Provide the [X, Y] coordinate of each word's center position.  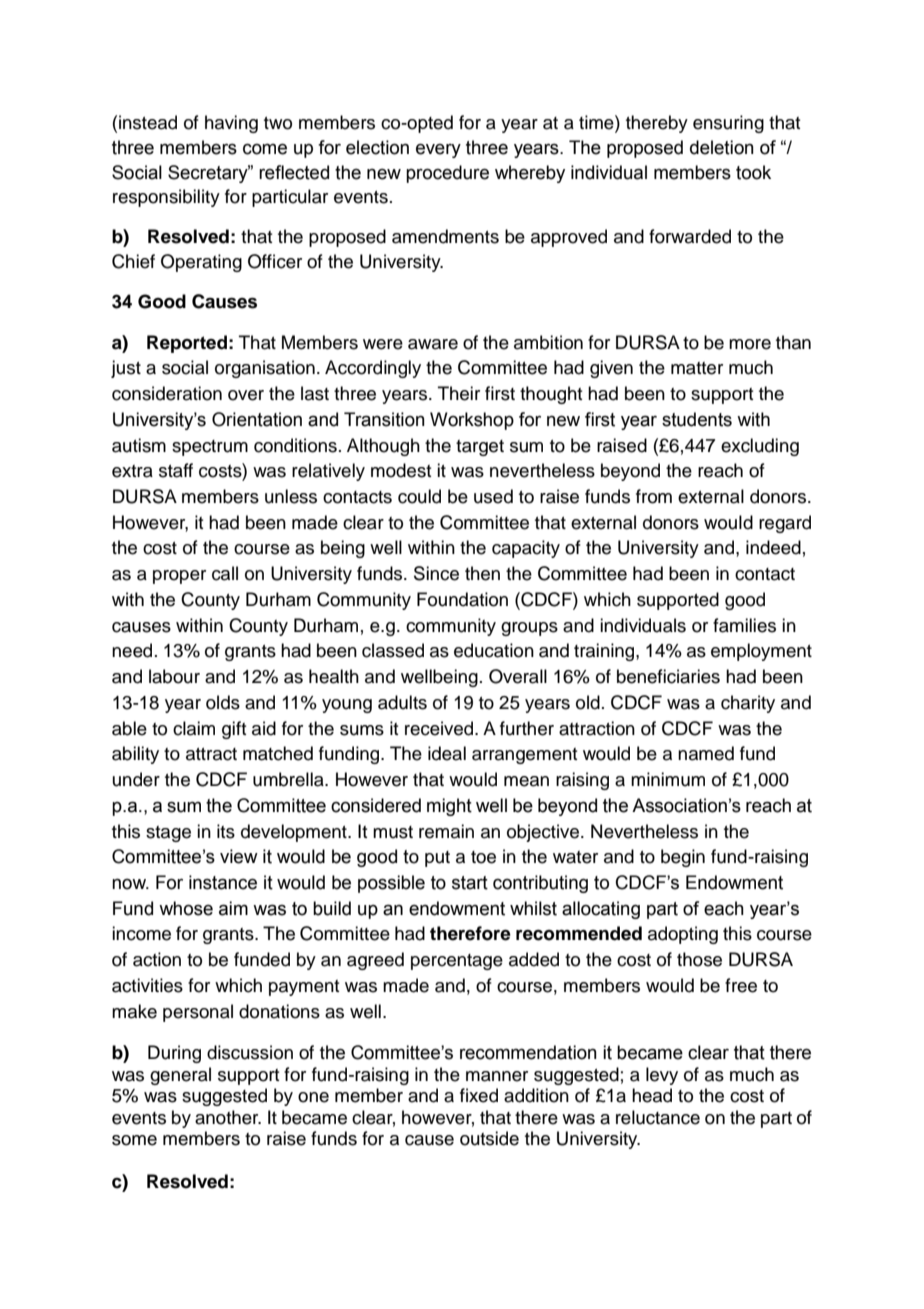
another [228, 1117]
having [231, 124]
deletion [722, 147]
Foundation [462, 599]
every [438, 150]
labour [174, 676]
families [744, 625]
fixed [479, 1095]
